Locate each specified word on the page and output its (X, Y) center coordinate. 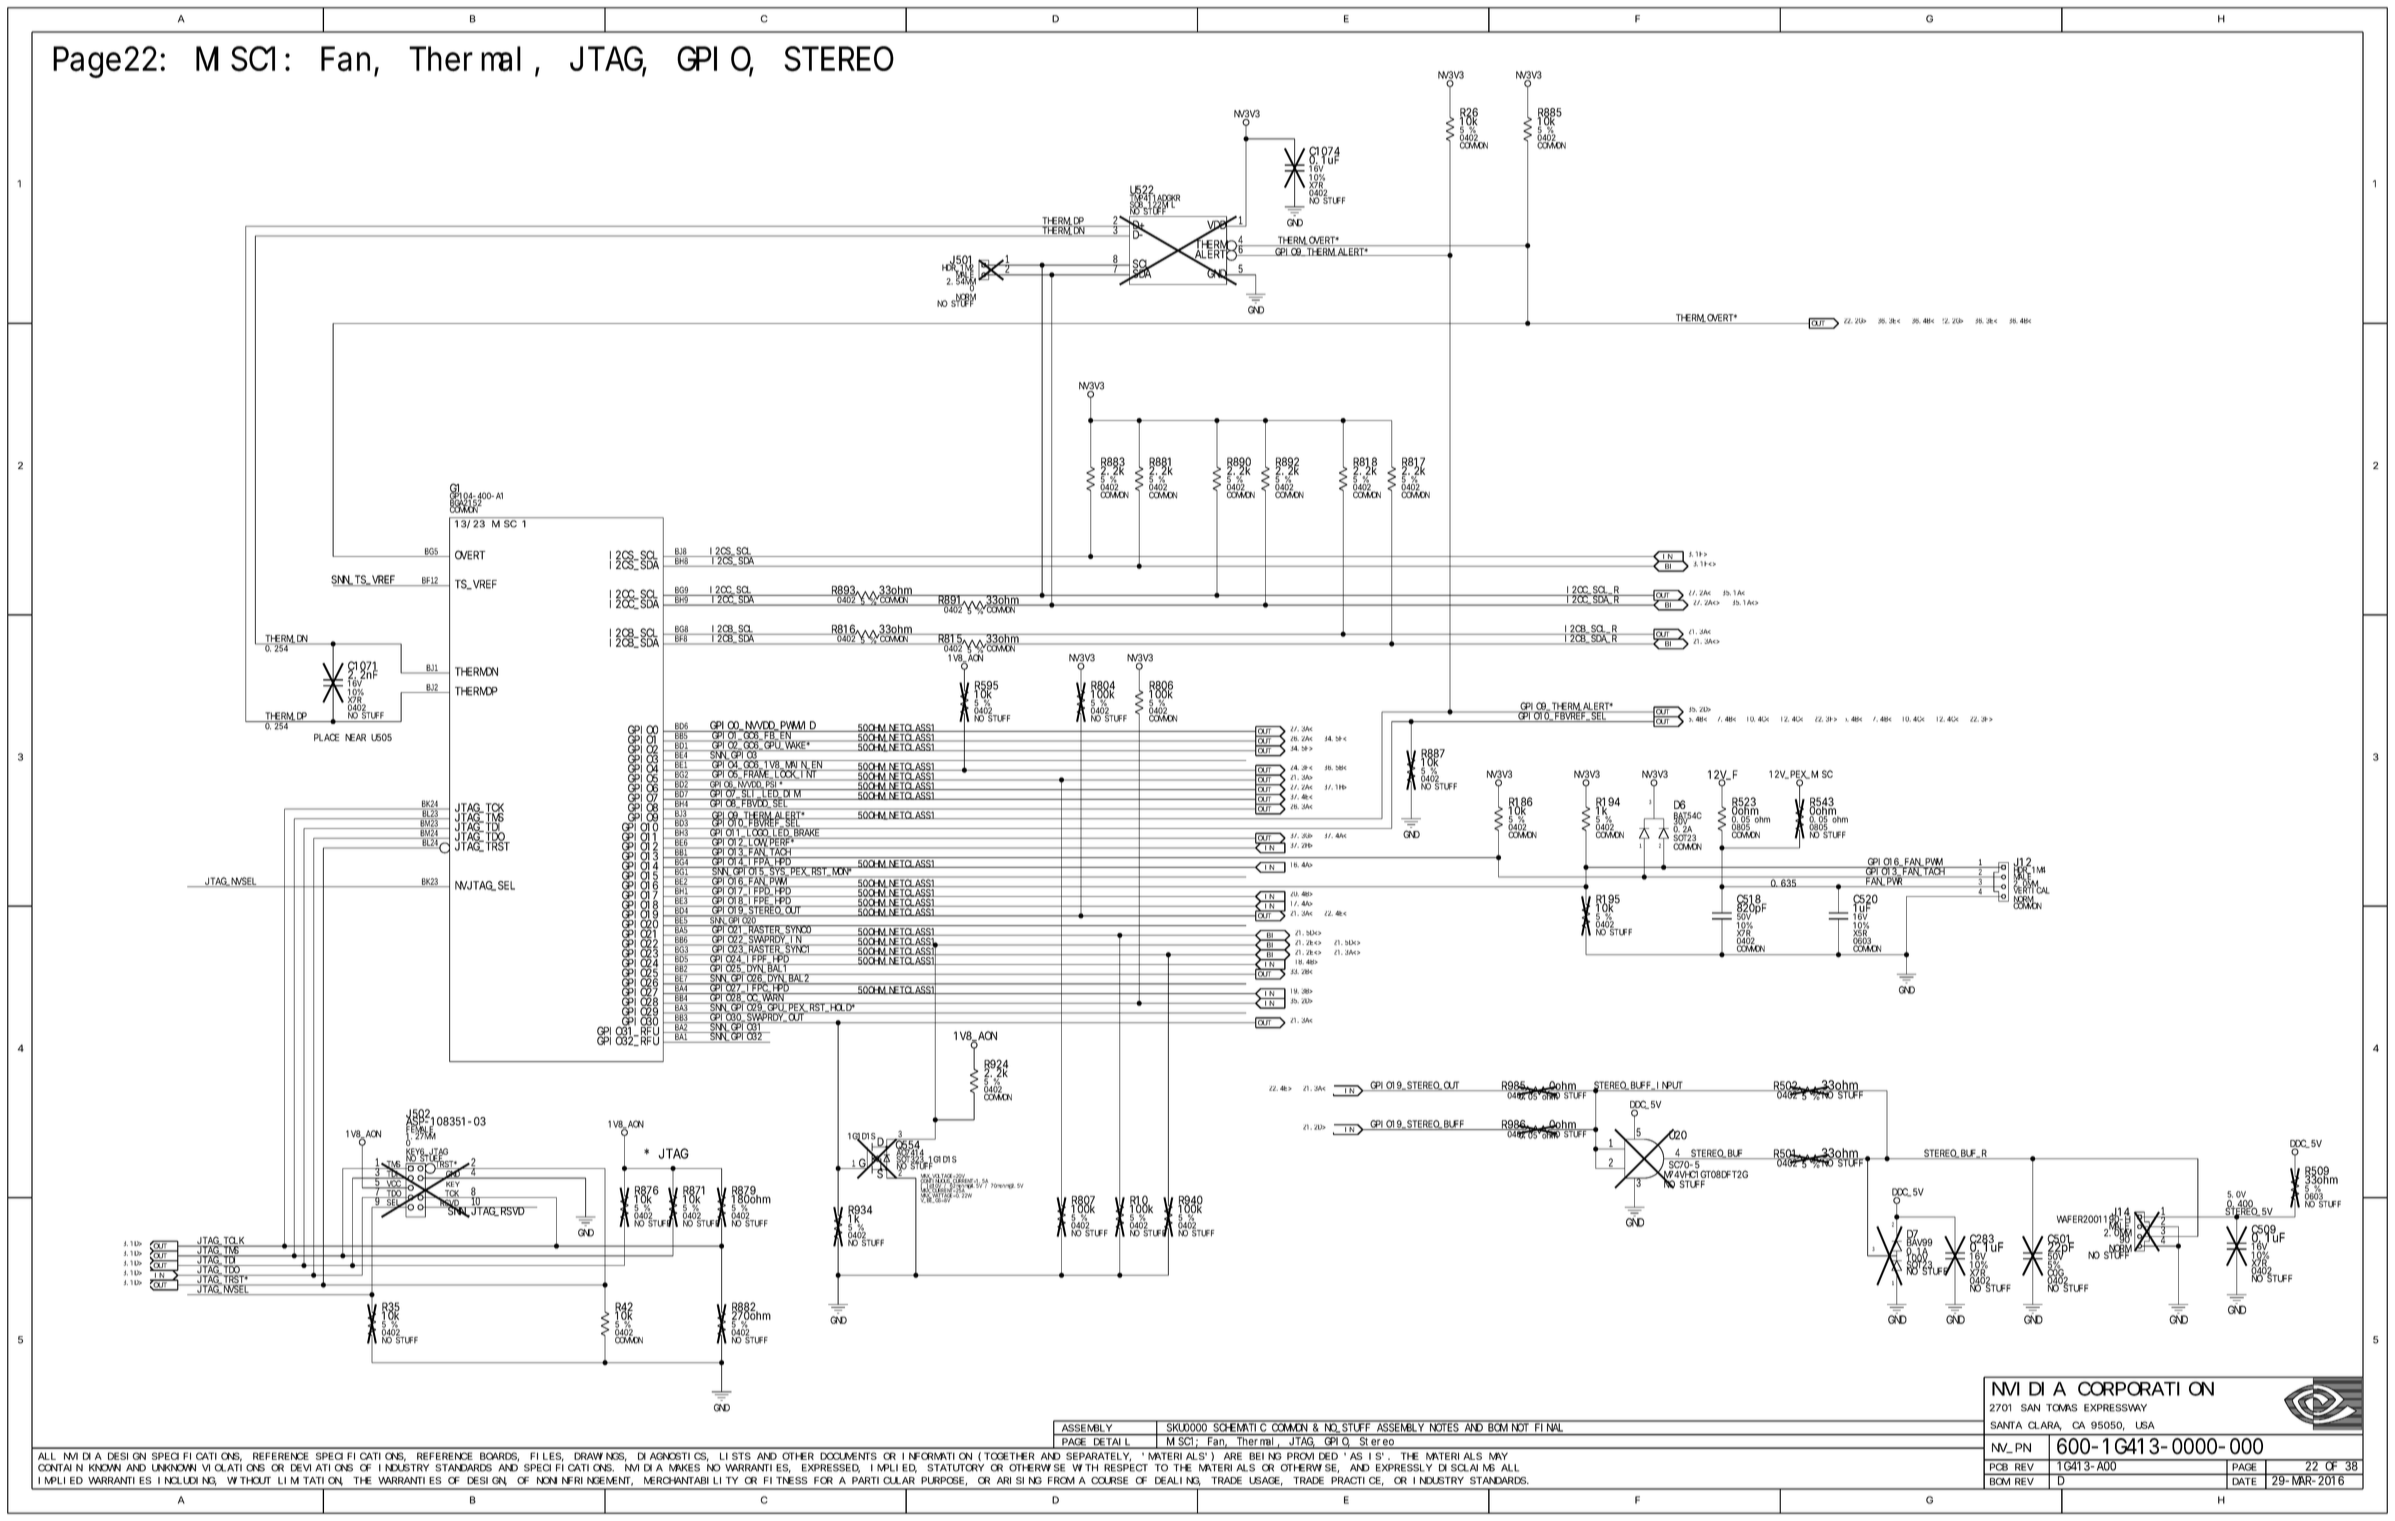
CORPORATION (2146, 1389)
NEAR (355, 737)
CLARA (2045, 1426)
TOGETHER (1009, 1456)
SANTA (2006, 1425)
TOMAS (2062, 1408)
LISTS (735, 1456)
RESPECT (1126, 1468)
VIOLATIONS (233, 1468)
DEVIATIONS (322, 1468)
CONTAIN (60, 1468)
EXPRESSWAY (2115, 1408)
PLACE (326, 737)
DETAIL (1112, 1443)
